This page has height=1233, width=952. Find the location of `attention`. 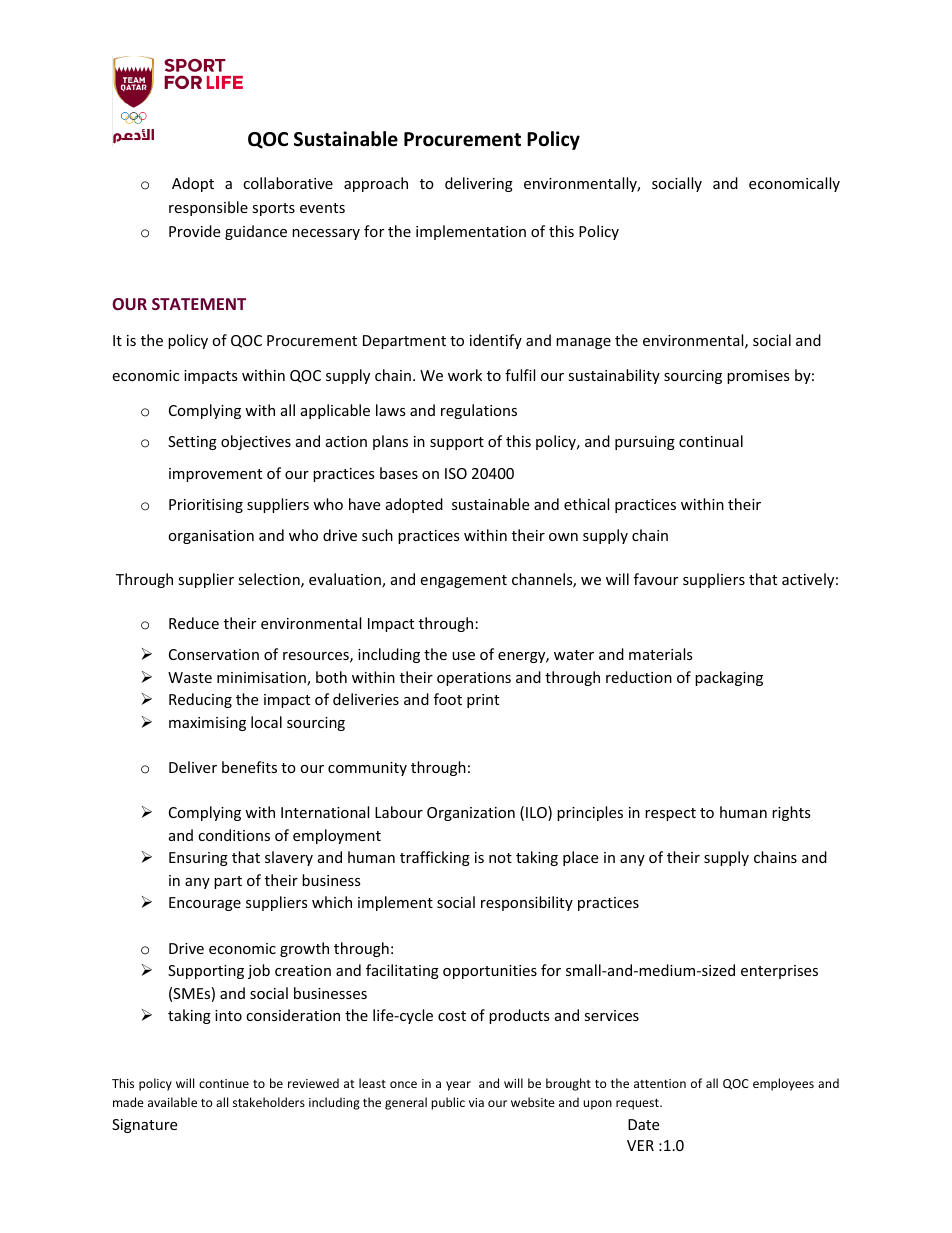

attention is located at coordinates (660, 1083).
